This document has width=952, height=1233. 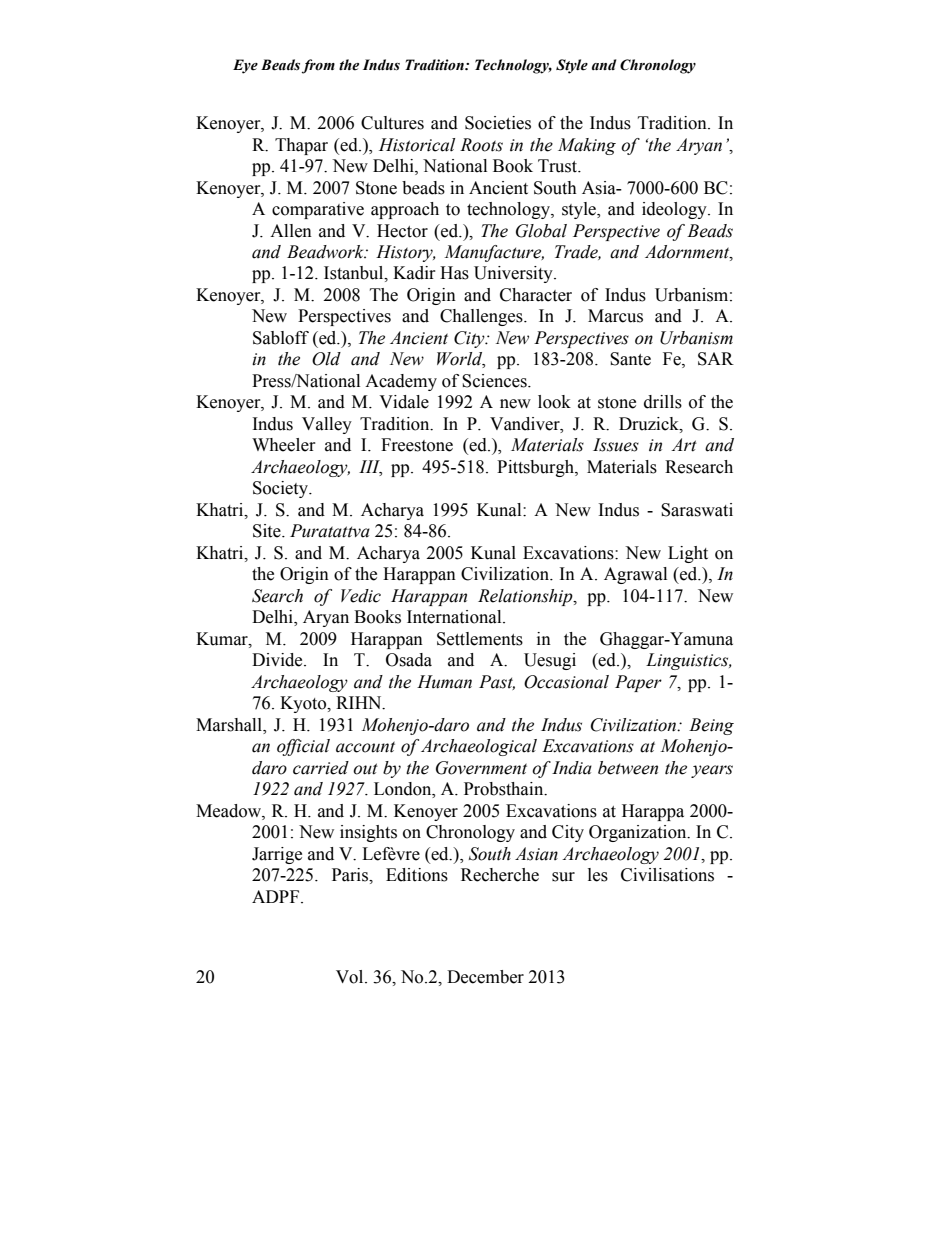 What do you see at coordinates (498, 123) in the document?
I see `Societies` at bounding box center [498, 123].
